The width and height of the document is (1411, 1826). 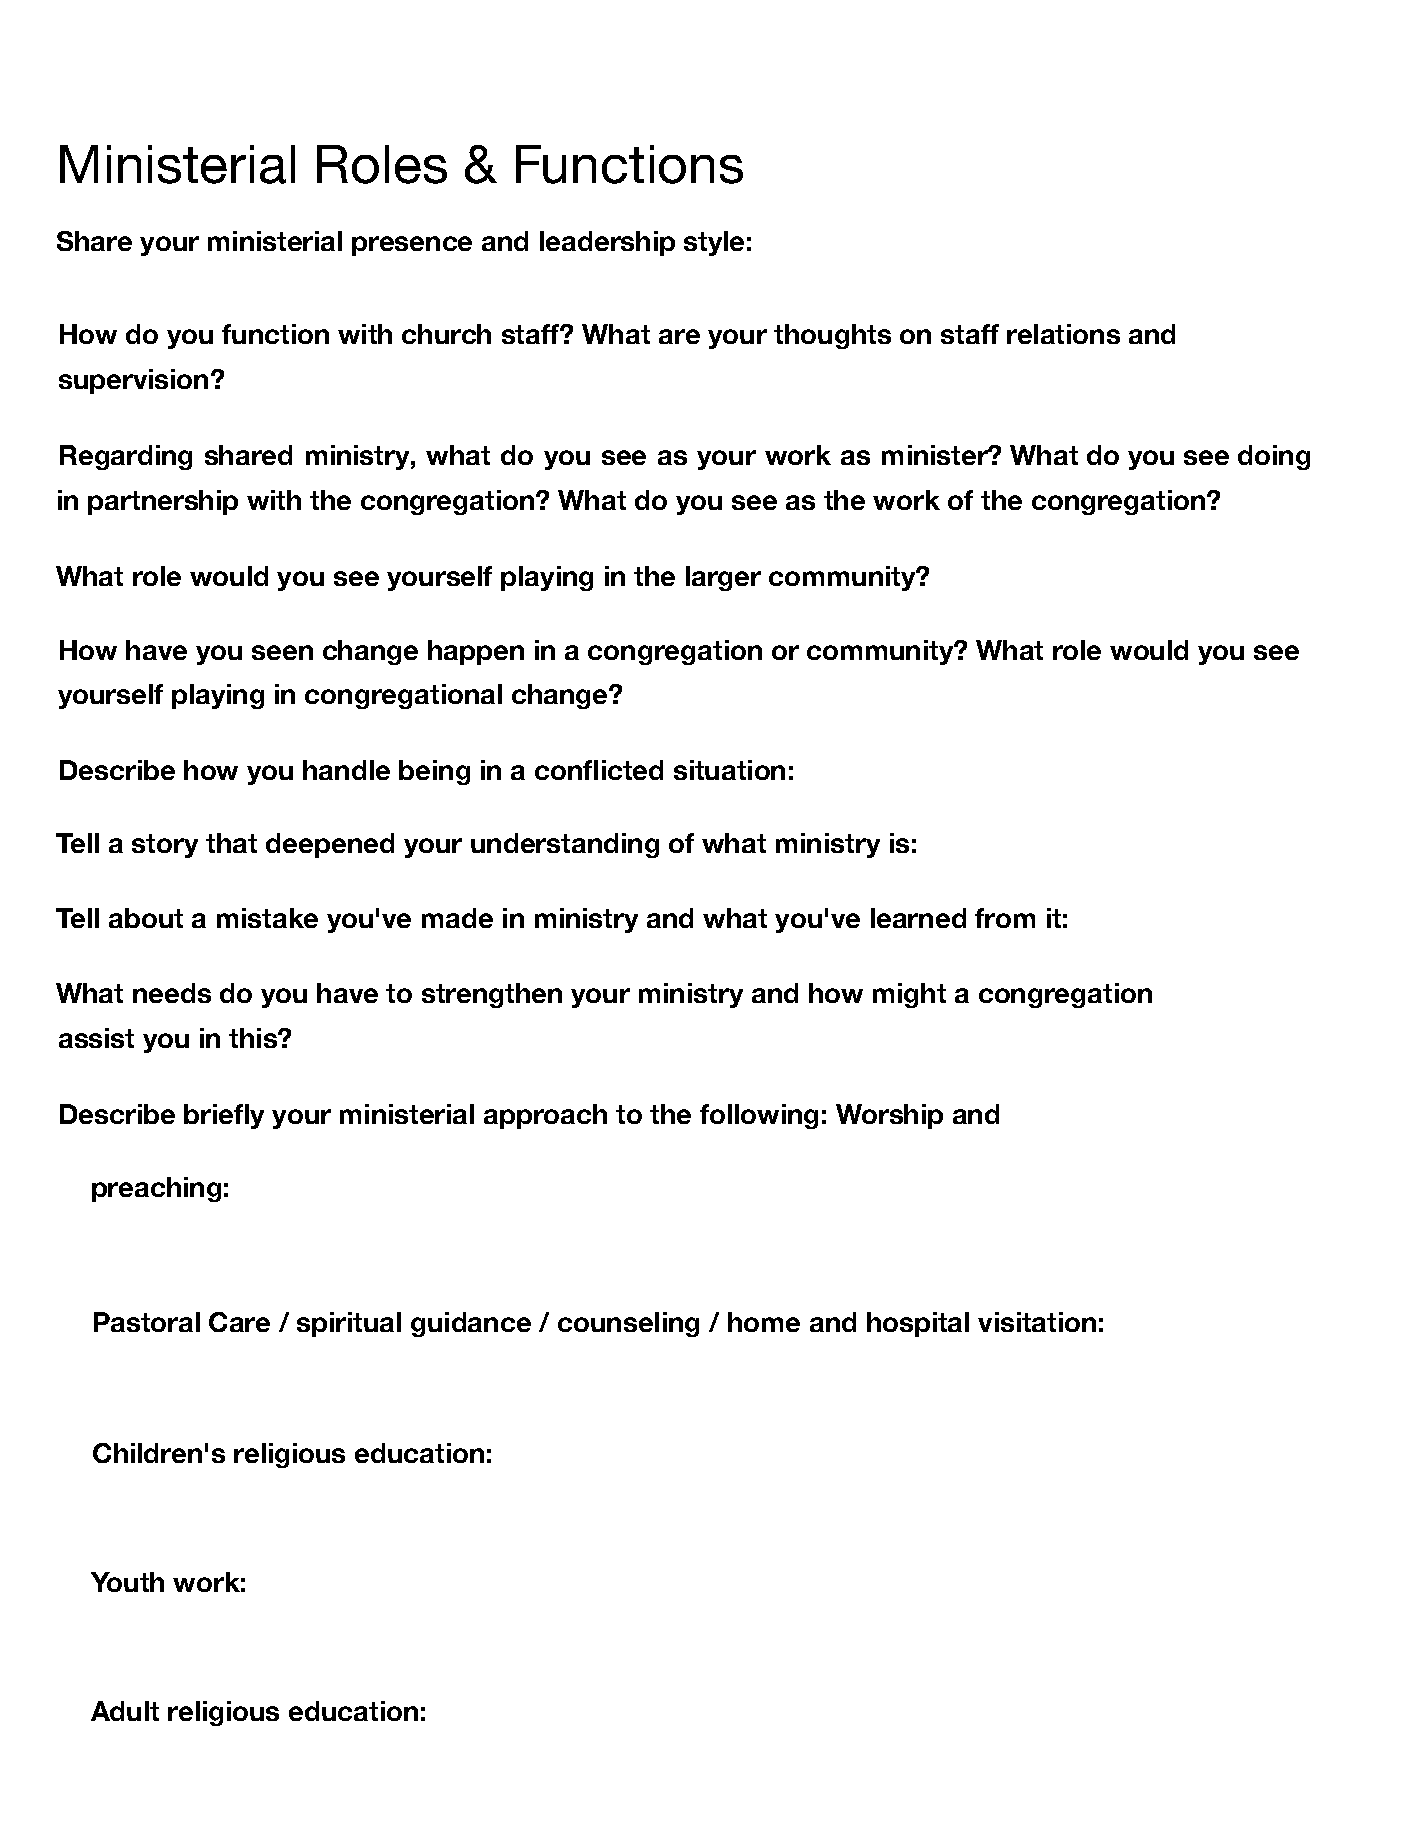 What do you see at coordinates (1037, 1322) in the document?
I see `visitation` at bounding box center [1037, 1322].
